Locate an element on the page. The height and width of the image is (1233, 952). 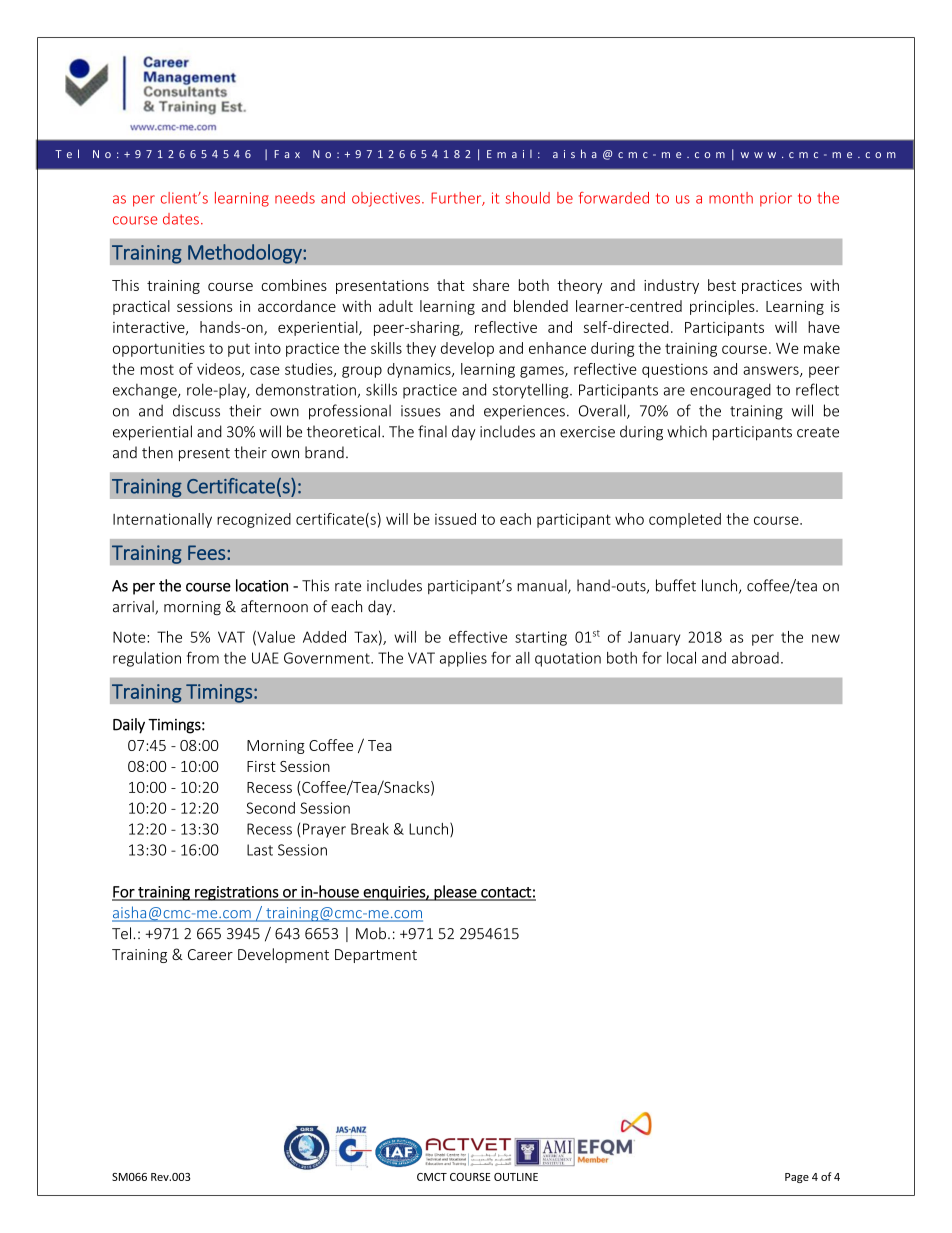
should is located at coordinates (527, 198).
